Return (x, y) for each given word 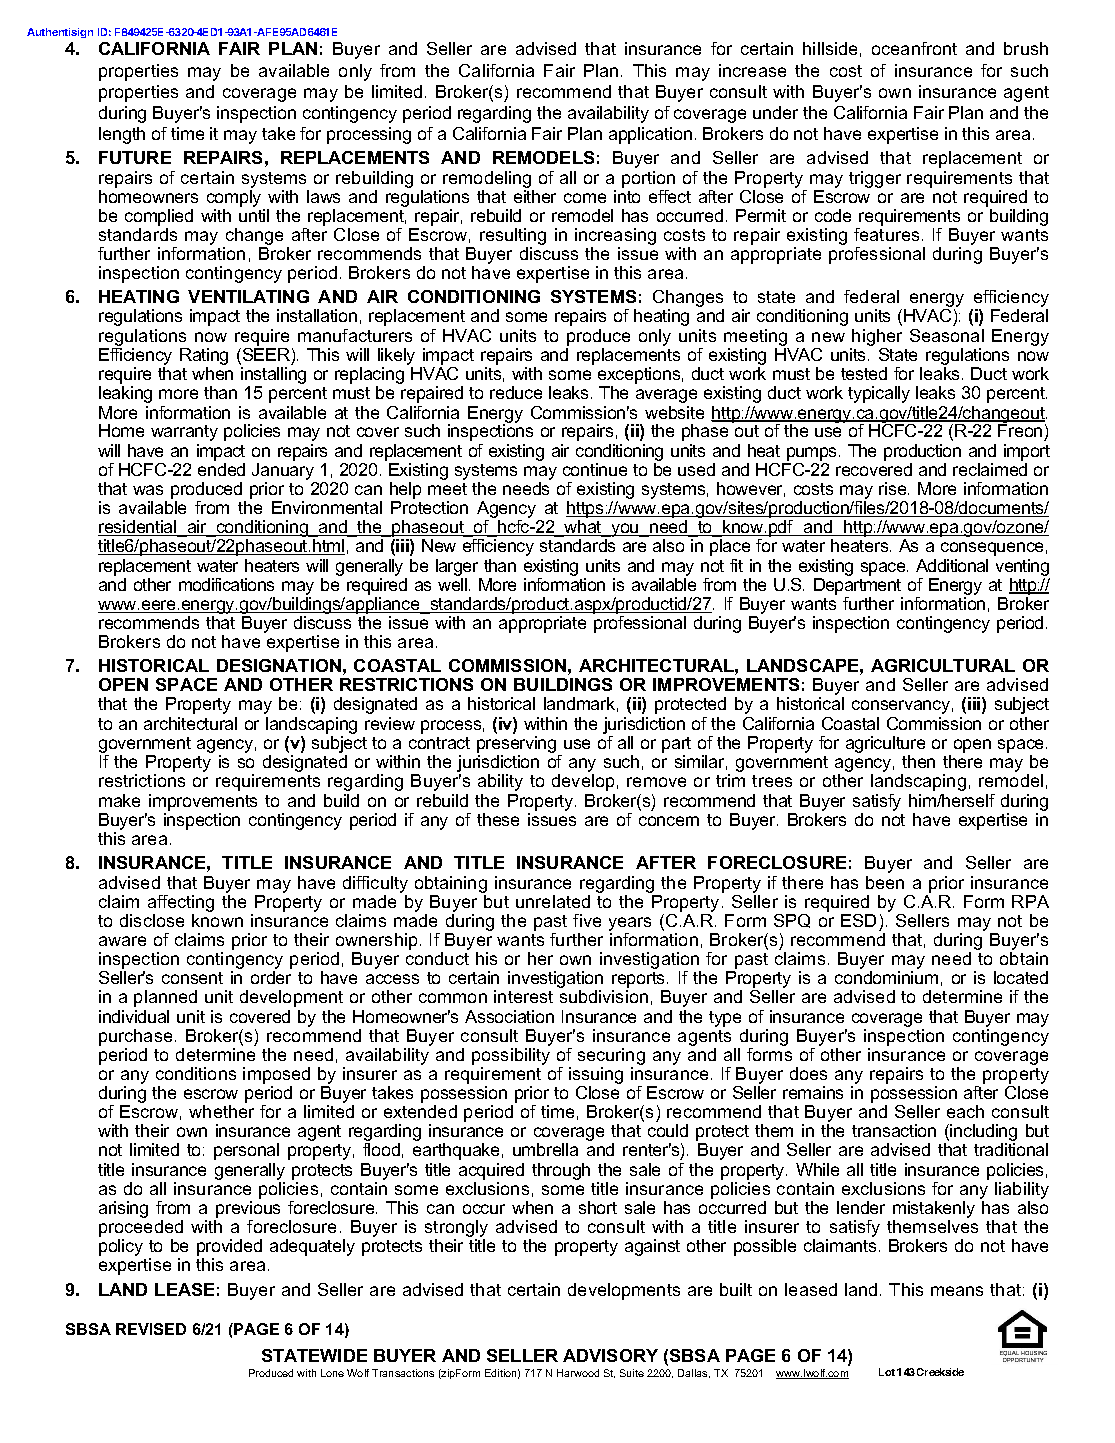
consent (192, 978)
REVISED (151, 1329)
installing (273, 377)
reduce (516, 392)
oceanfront (914, 48)
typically (879, 394)
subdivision (604, 996)
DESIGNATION (279, 665)
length (122, 135)
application (650, 135)
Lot (887, 1372)
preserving (518, 746)
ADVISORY (610, 1355)
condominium (886, 977)
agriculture (885, 746)
